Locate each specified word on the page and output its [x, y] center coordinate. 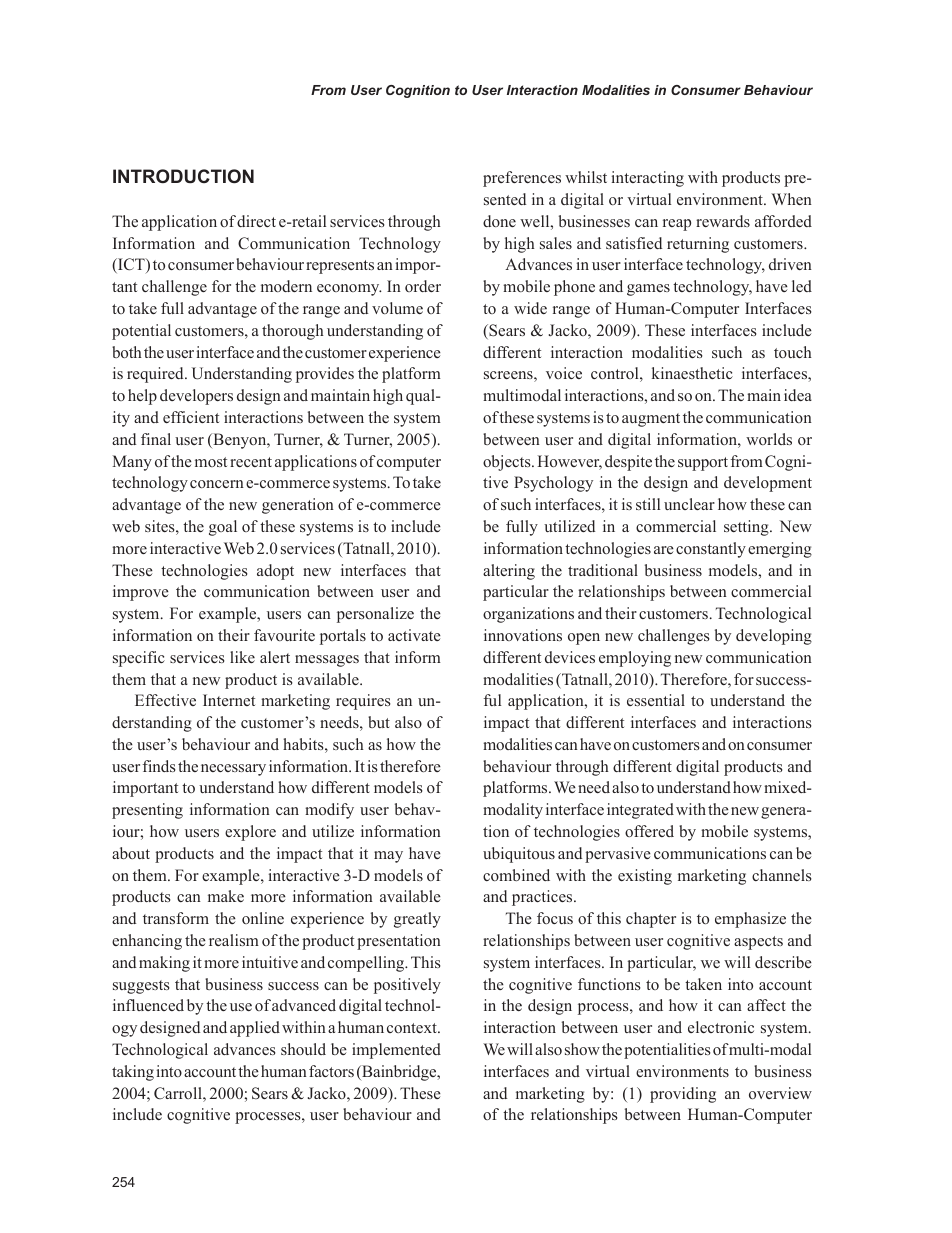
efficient [191, 417]
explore [250, 833]
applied [255, 1029]
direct [256, 221]
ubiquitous [519, 855]
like [242, 657]
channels [782, 875]
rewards [723, 221]
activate [414, 635]
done [499, 221]
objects [508, 463]
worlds [769, 439]
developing [774, 637]
